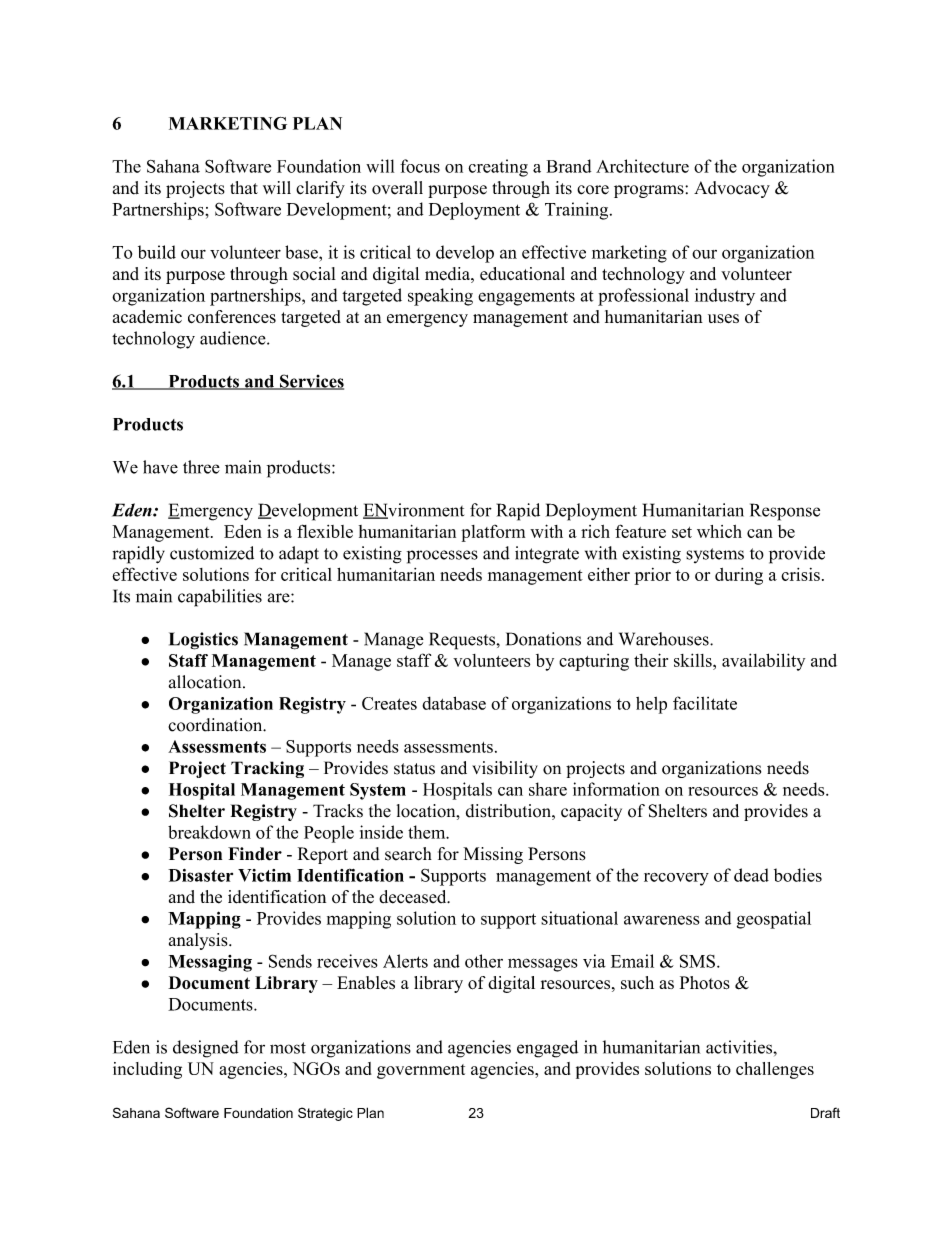 This document has width=952, height=1233. I want to click on Advocacy, so click(732, 189).
